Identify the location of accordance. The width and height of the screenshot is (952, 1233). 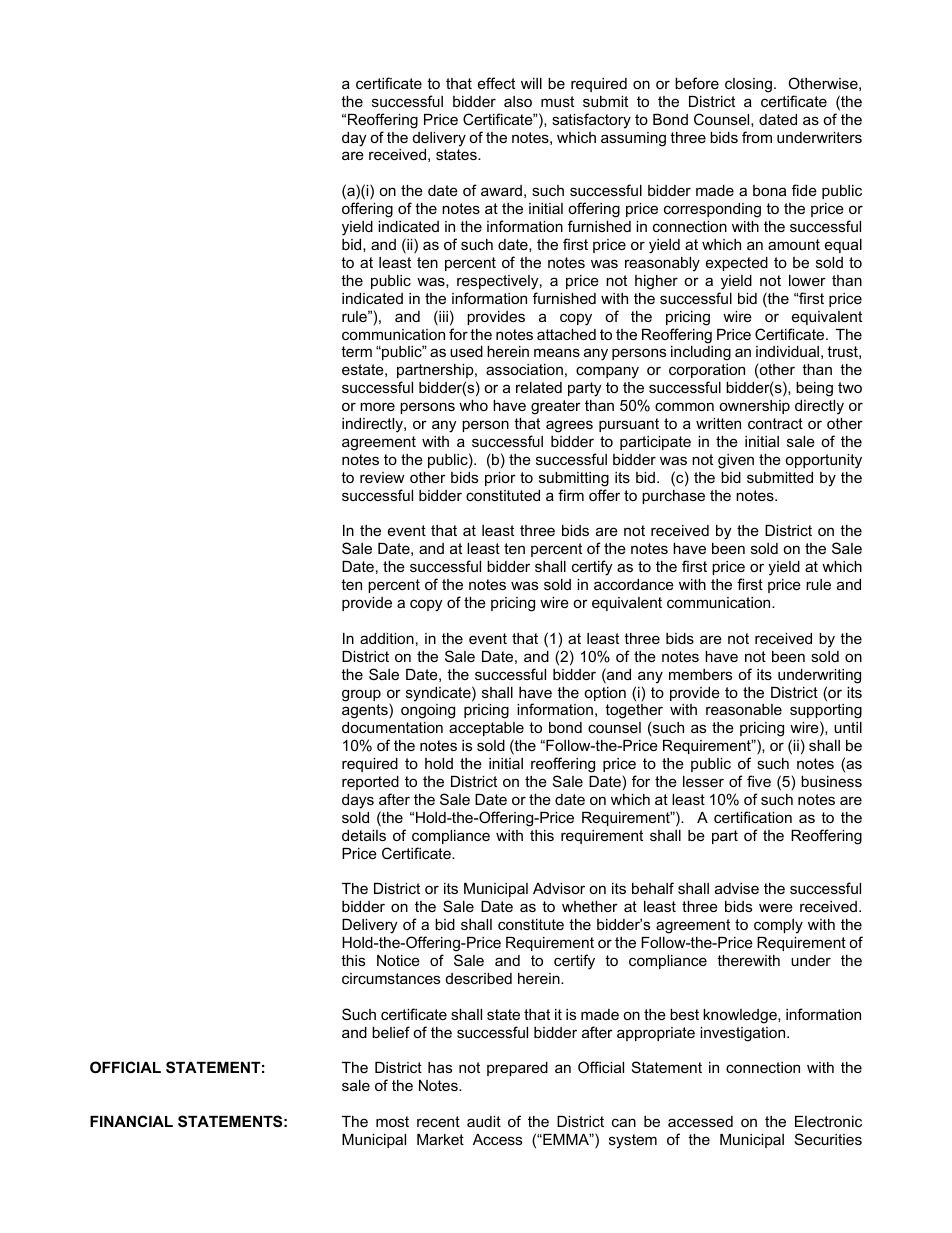
(634, 584).
